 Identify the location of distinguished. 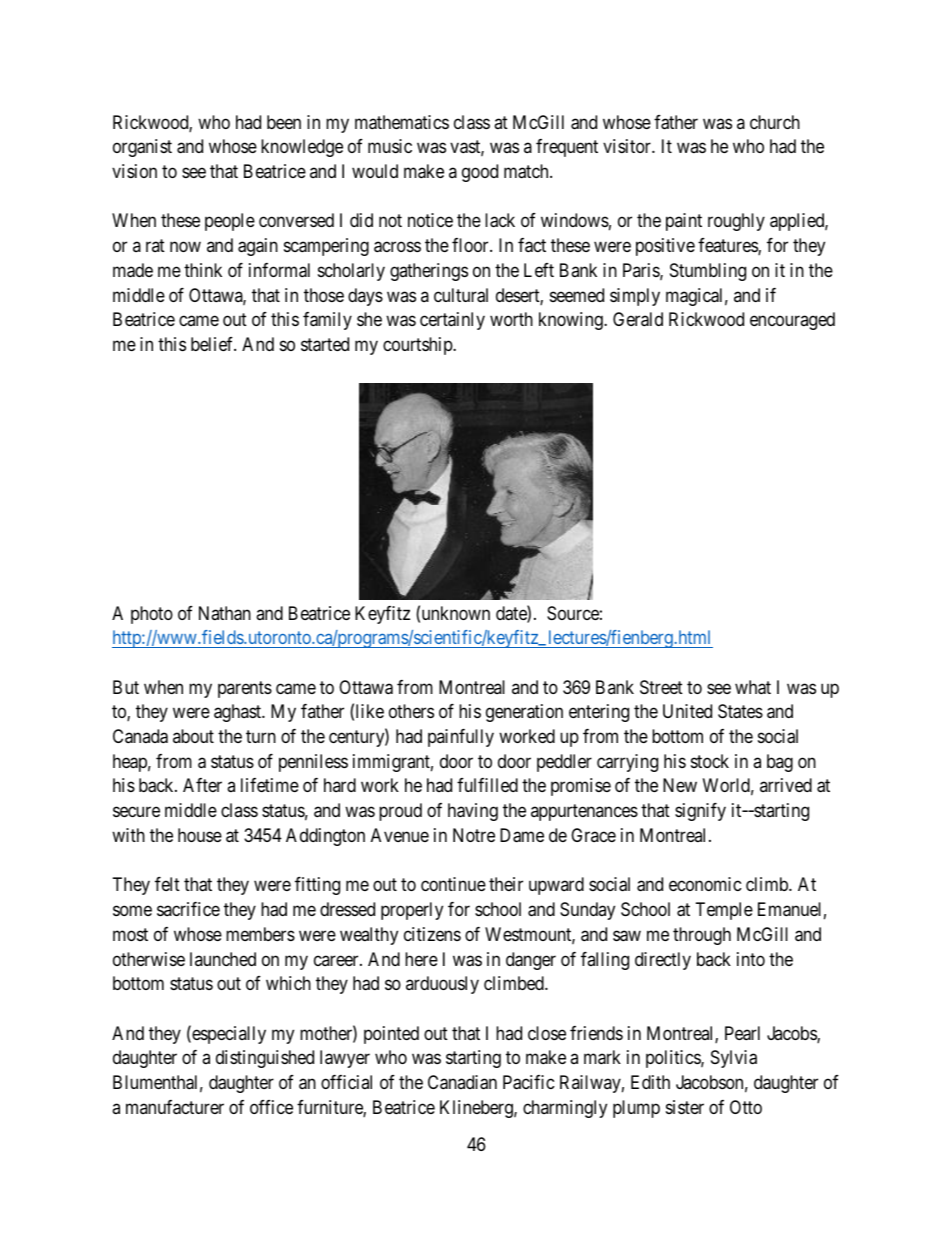
(265, 1059).
